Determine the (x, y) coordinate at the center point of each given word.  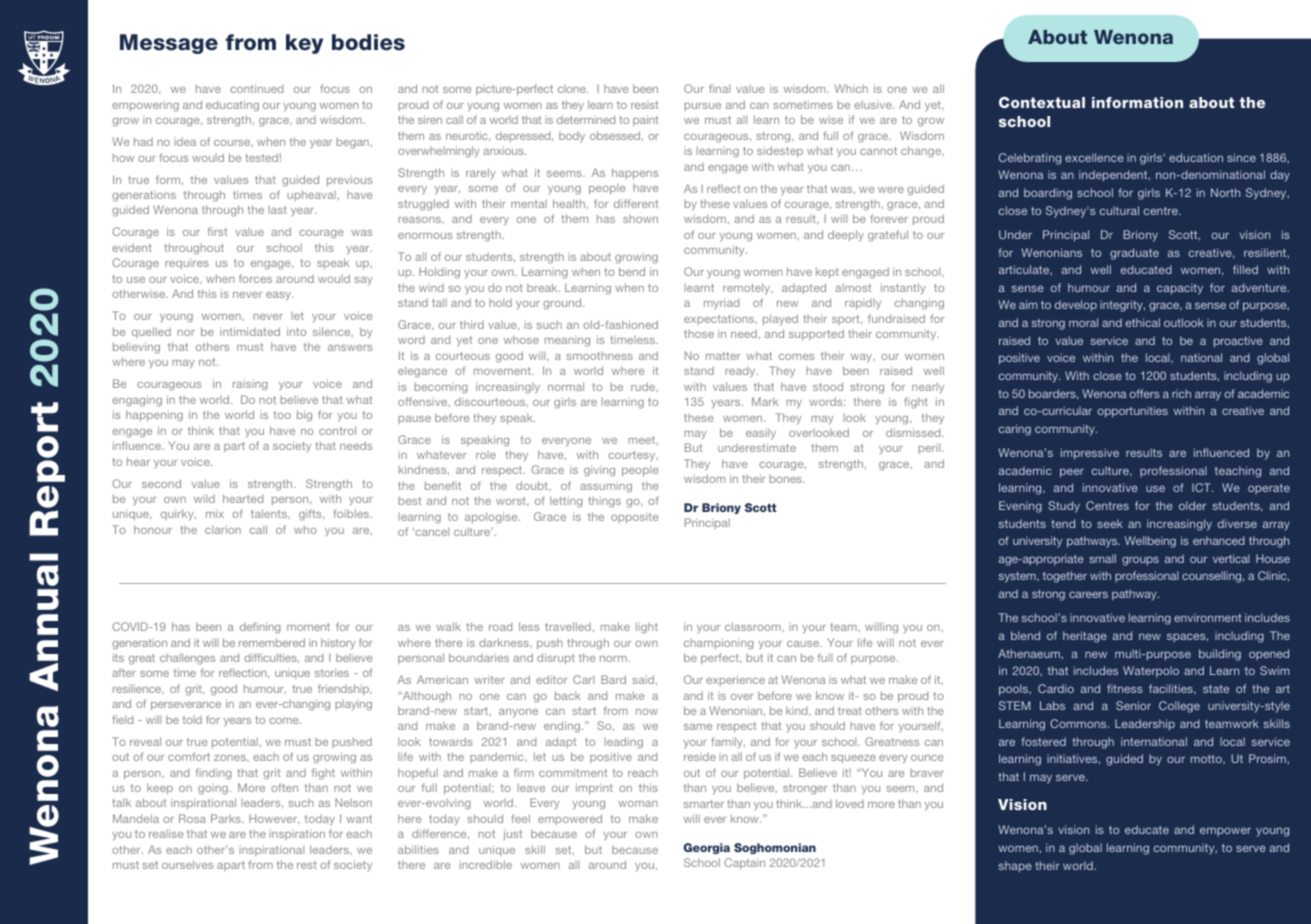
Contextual (1042, 102)
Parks (227, 818)
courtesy (633, 456)
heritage (1085, 637)
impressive (1090, 454)
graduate (1134, 254)
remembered (272, 642)
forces (255, 278)
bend (632, 271)
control (337, 430)
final (719, 88)
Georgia (706, 848)
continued (256, 88)
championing (719, 644)
